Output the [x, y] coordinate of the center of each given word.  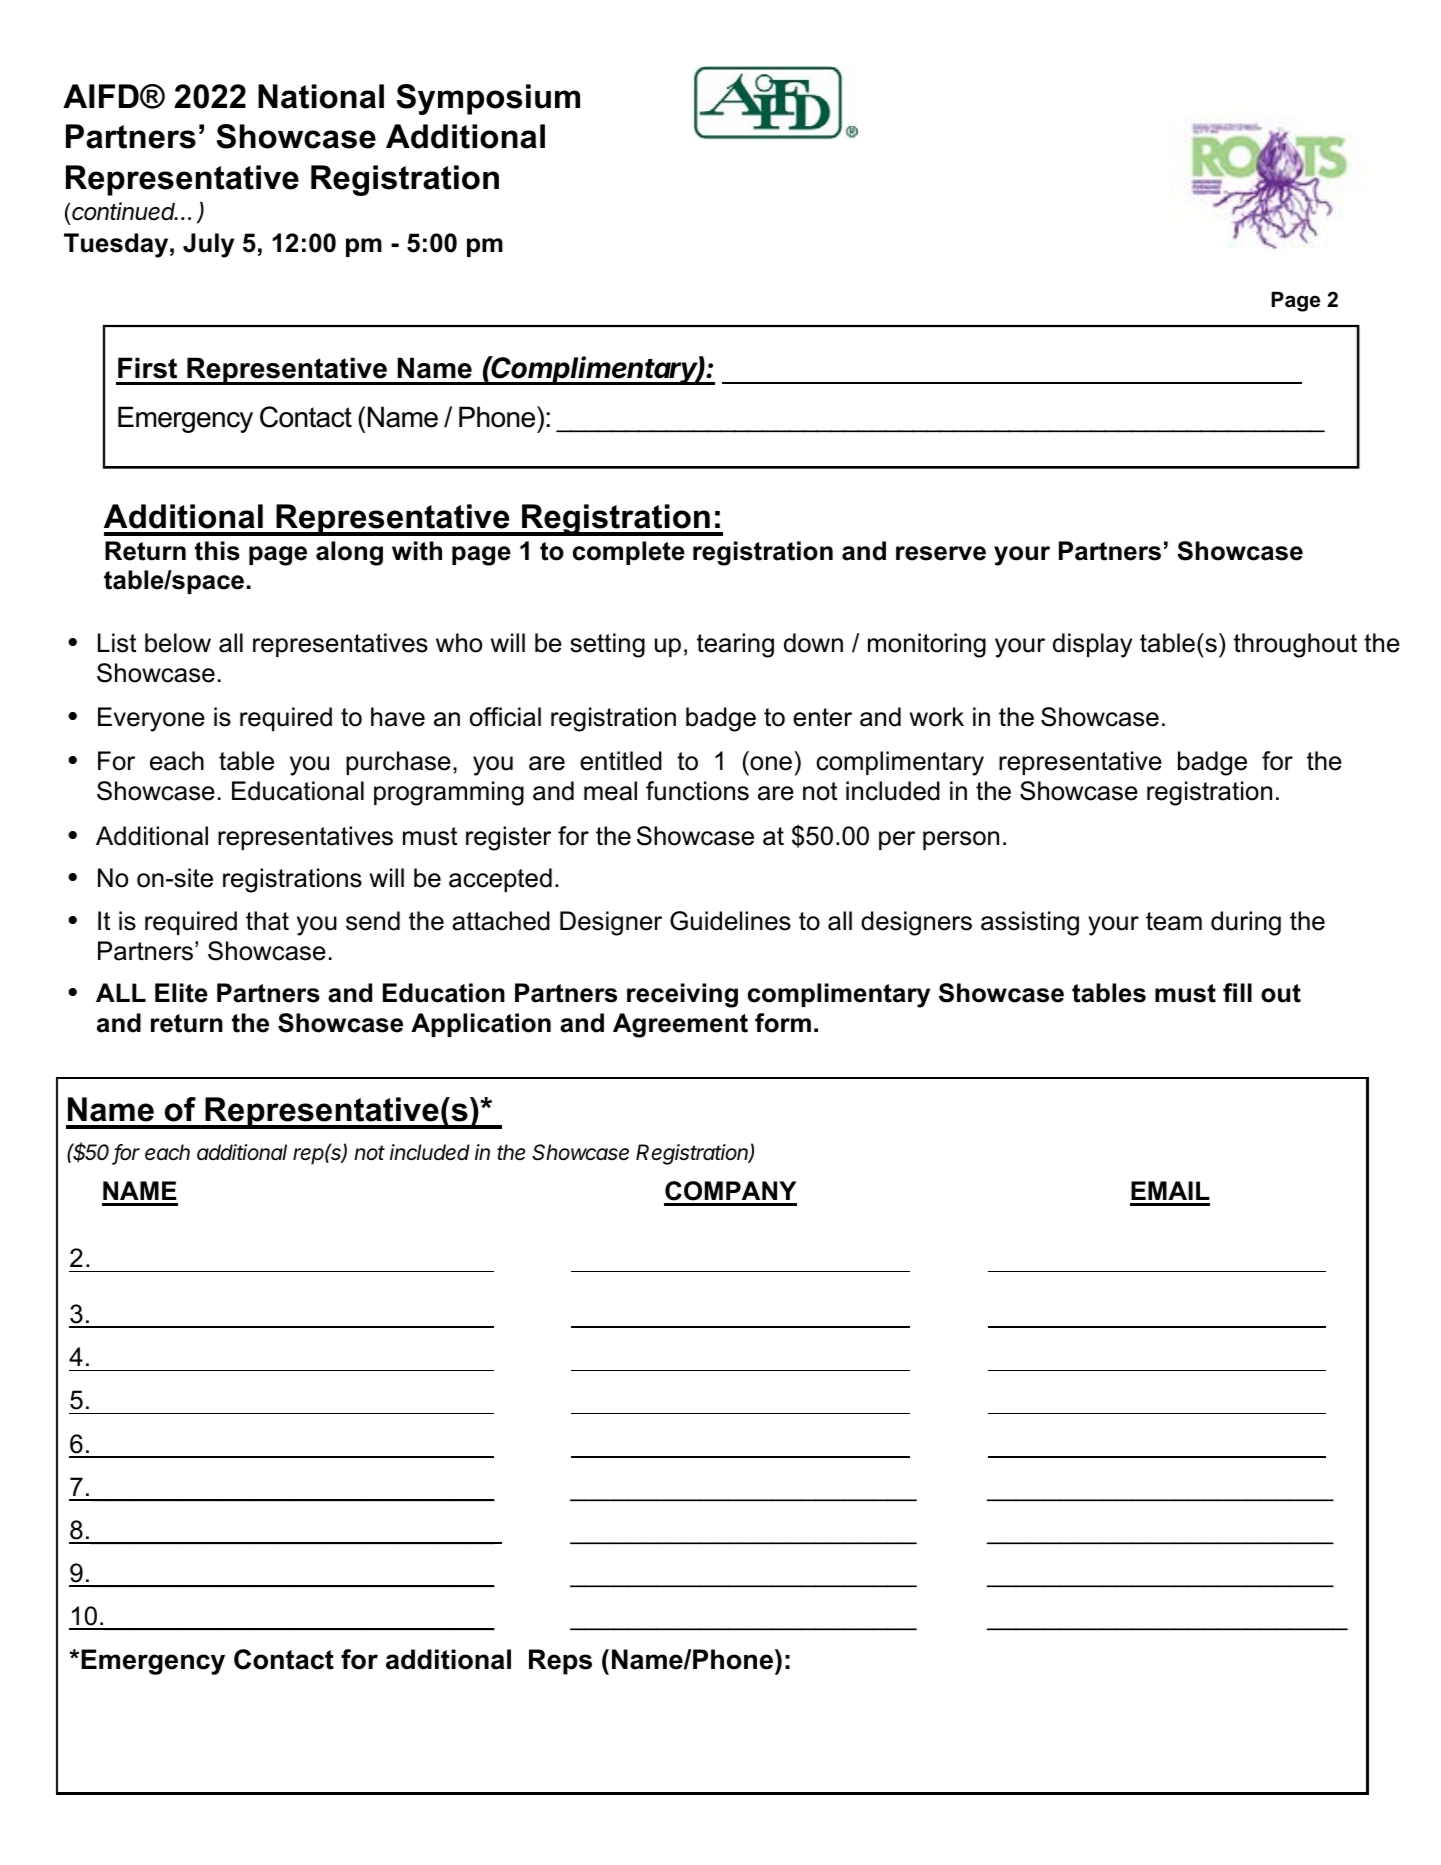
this [217, 551]
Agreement [680, 1025]
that [267, 921]
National [321, 96]
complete [629, 553]
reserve [941, 553]
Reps [560, 1662]
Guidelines [730, 921]
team [1174, 921]
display [1092, 645]
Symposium [488, 99]
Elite [181, 993]
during [1246, 923]
